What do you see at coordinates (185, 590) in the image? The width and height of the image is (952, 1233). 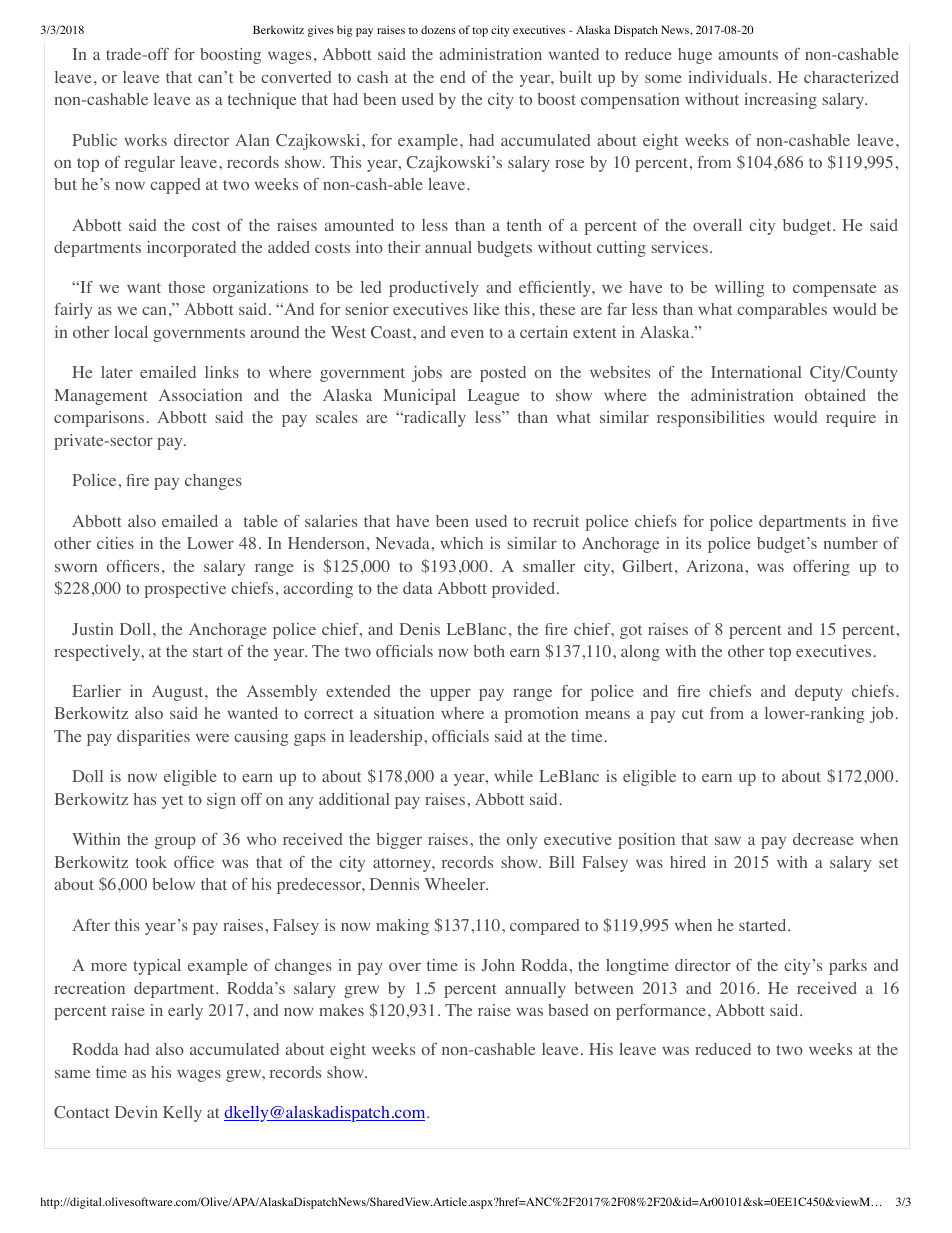 I see `prospective` at bounding box center [185, 590].
